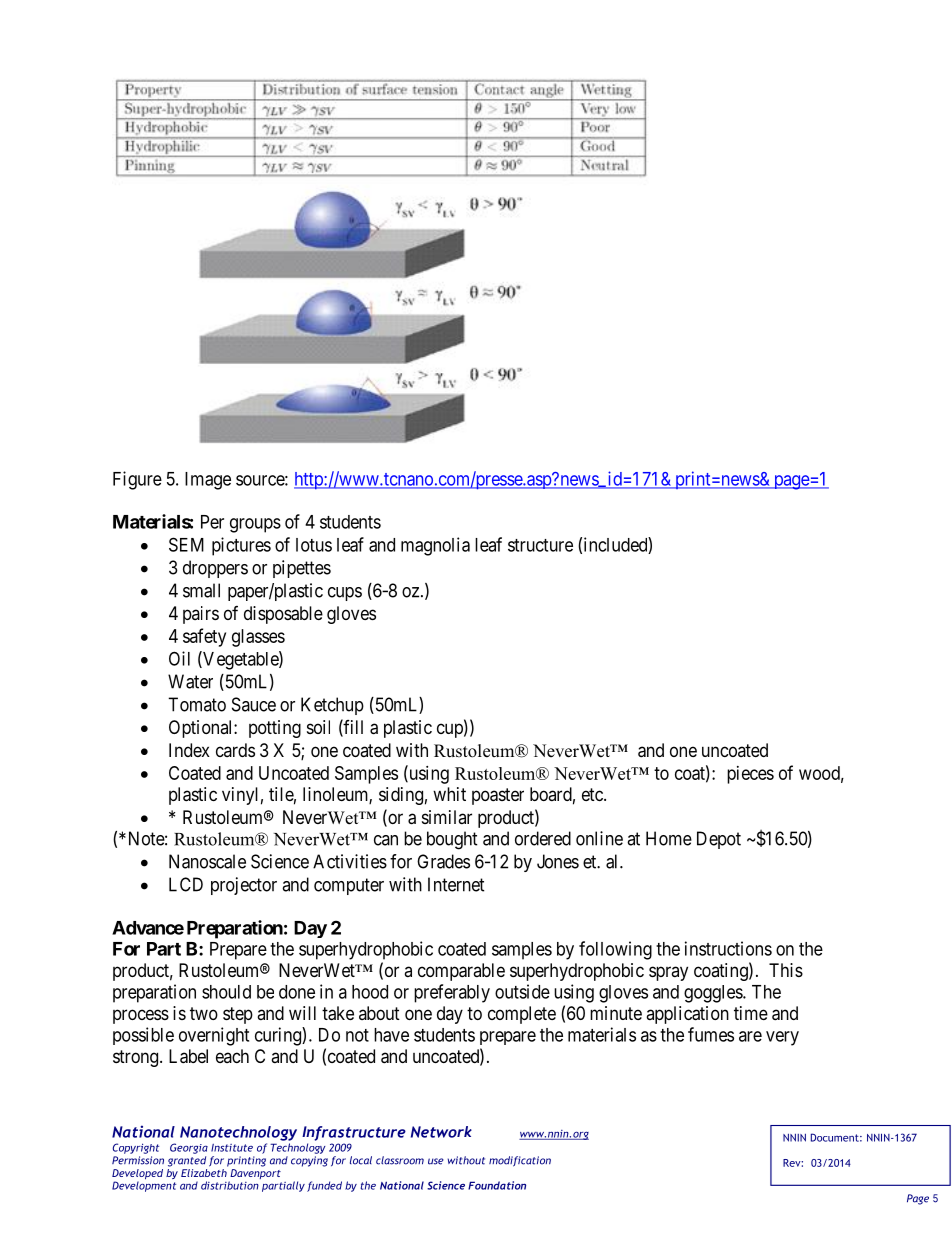 The image size is (952, 1233). I want to click on Elizabeth, so click(204, 1171).
